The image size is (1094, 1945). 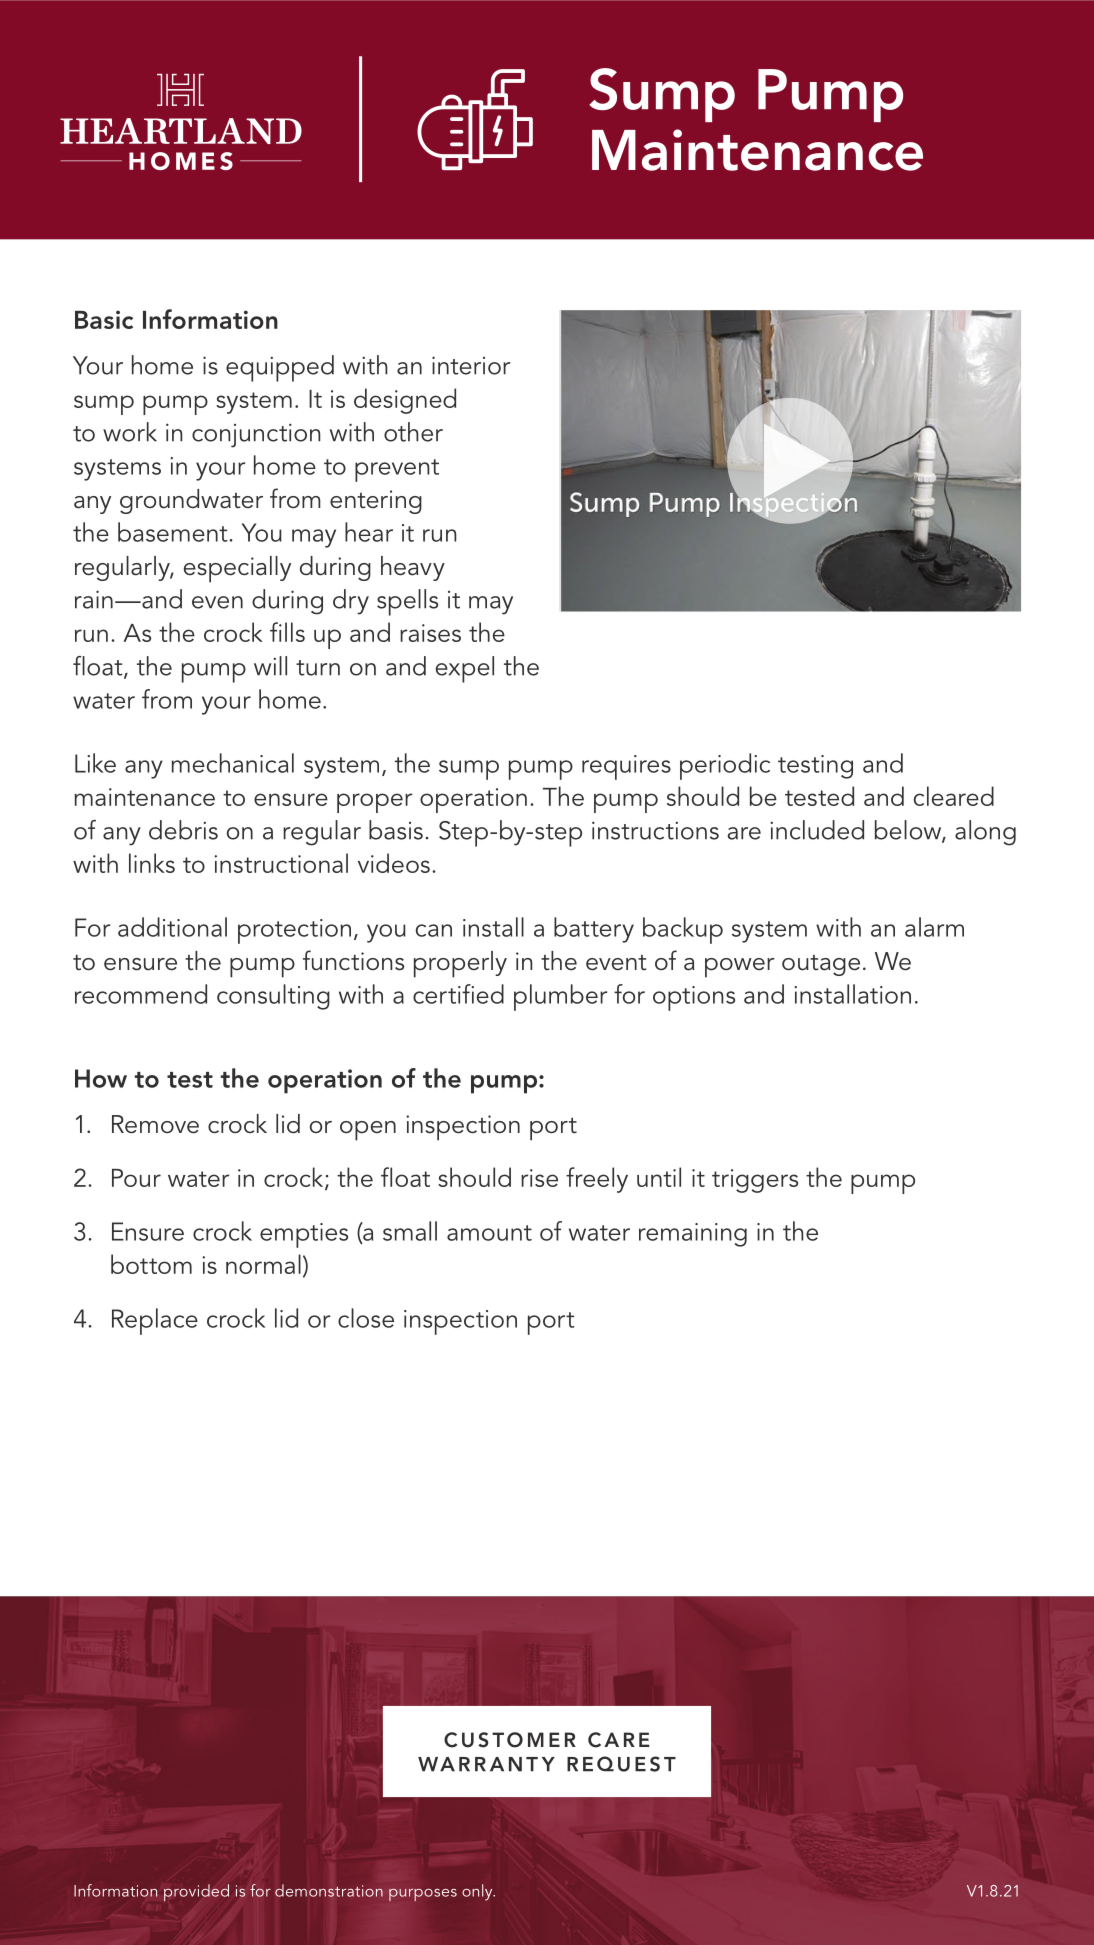 I want to click on triggers, so click(x=755, y=1181).
